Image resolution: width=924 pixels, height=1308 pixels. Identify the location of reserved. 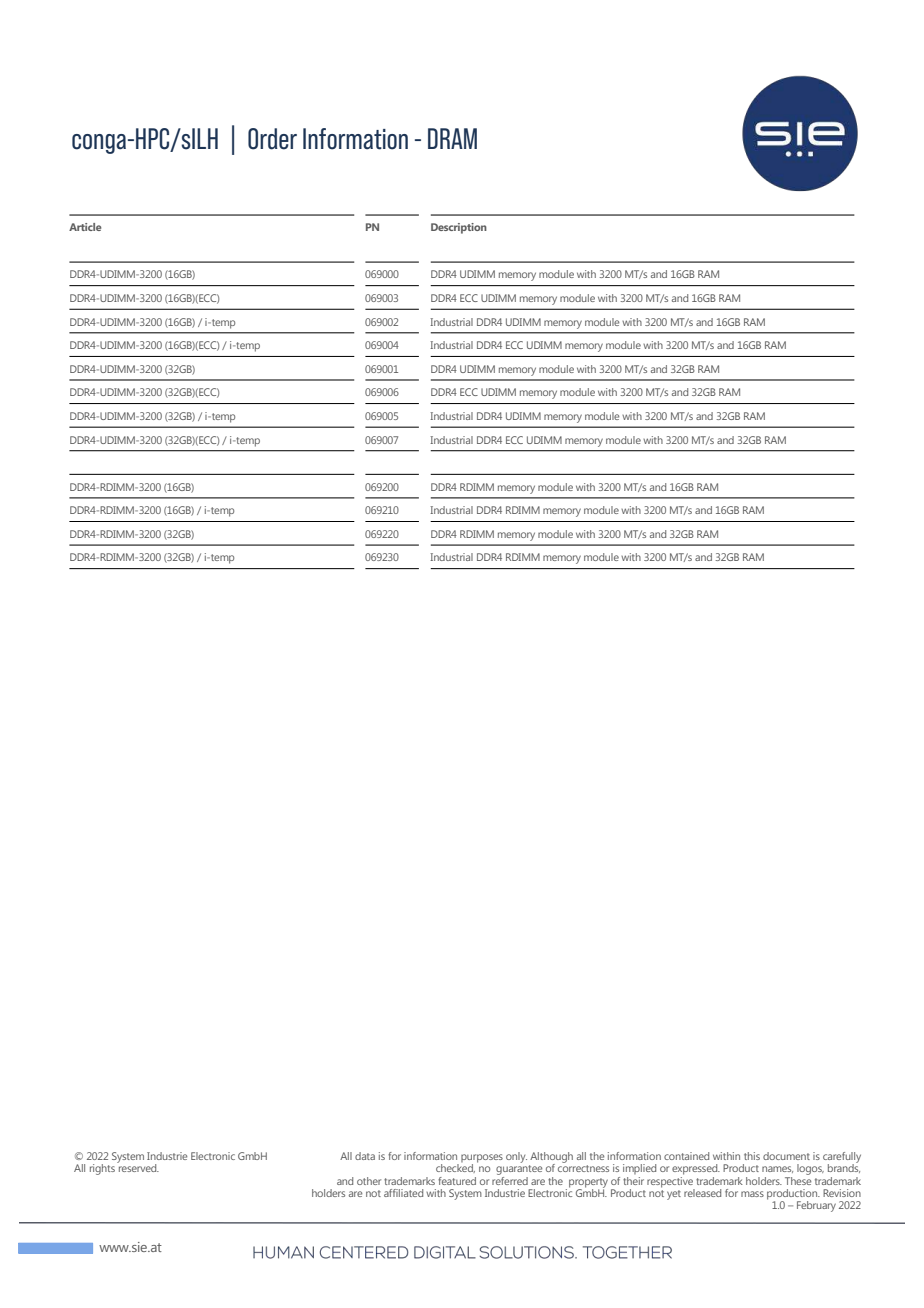
(138, 1167).
